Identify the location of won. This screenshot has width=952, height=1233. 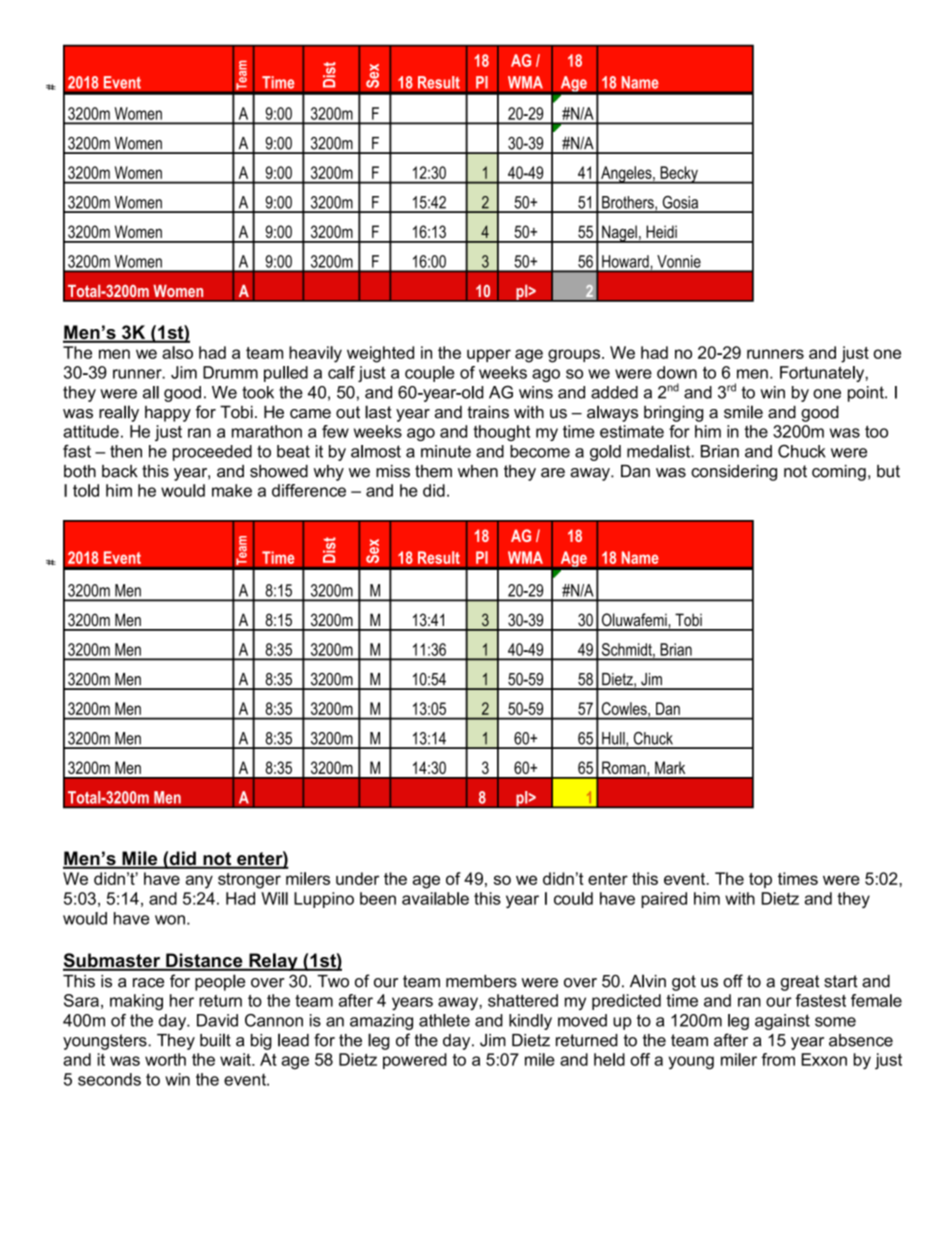
(170, 920).
